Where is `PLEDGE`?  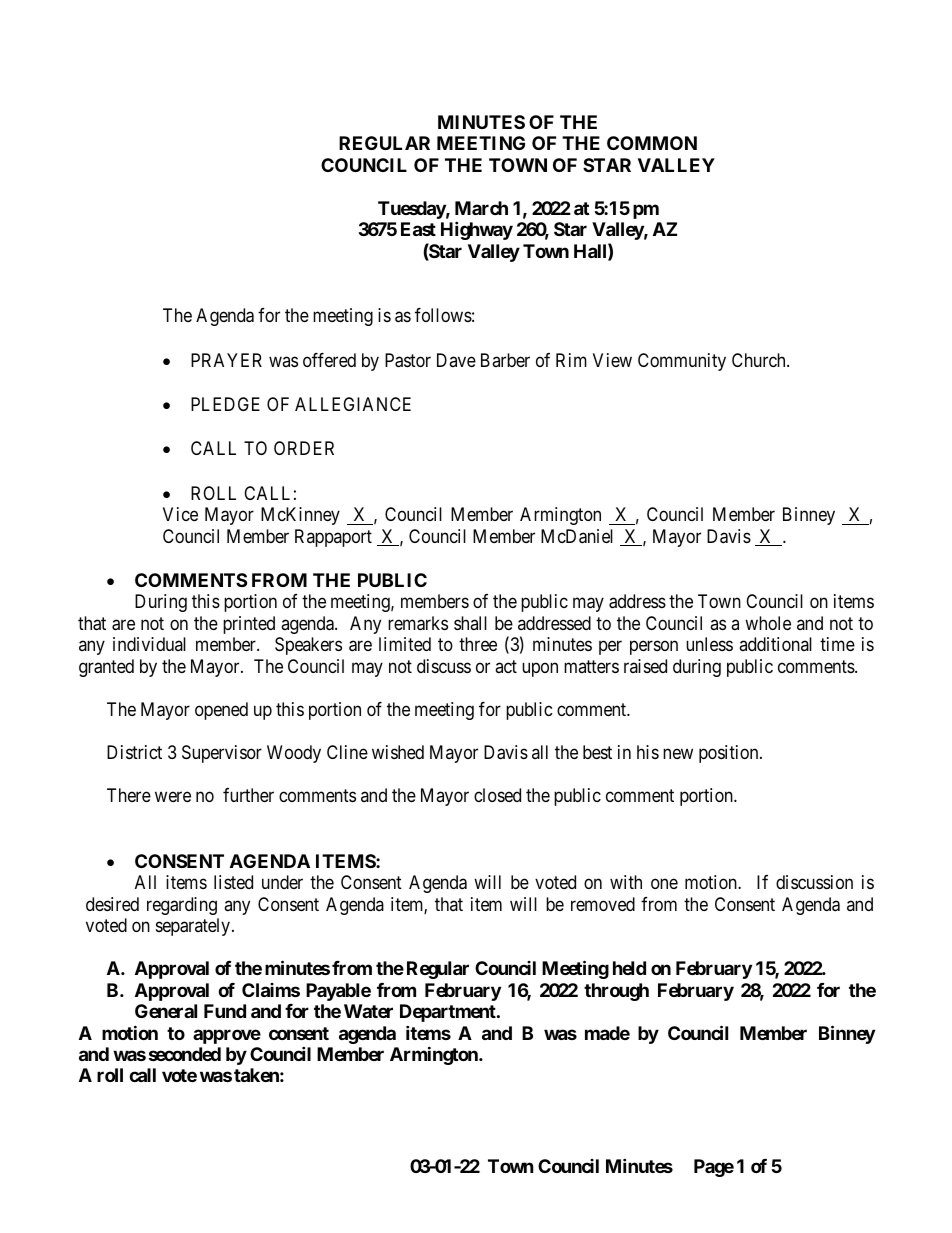 PLEDGE is located at coordinates (225, 404).
